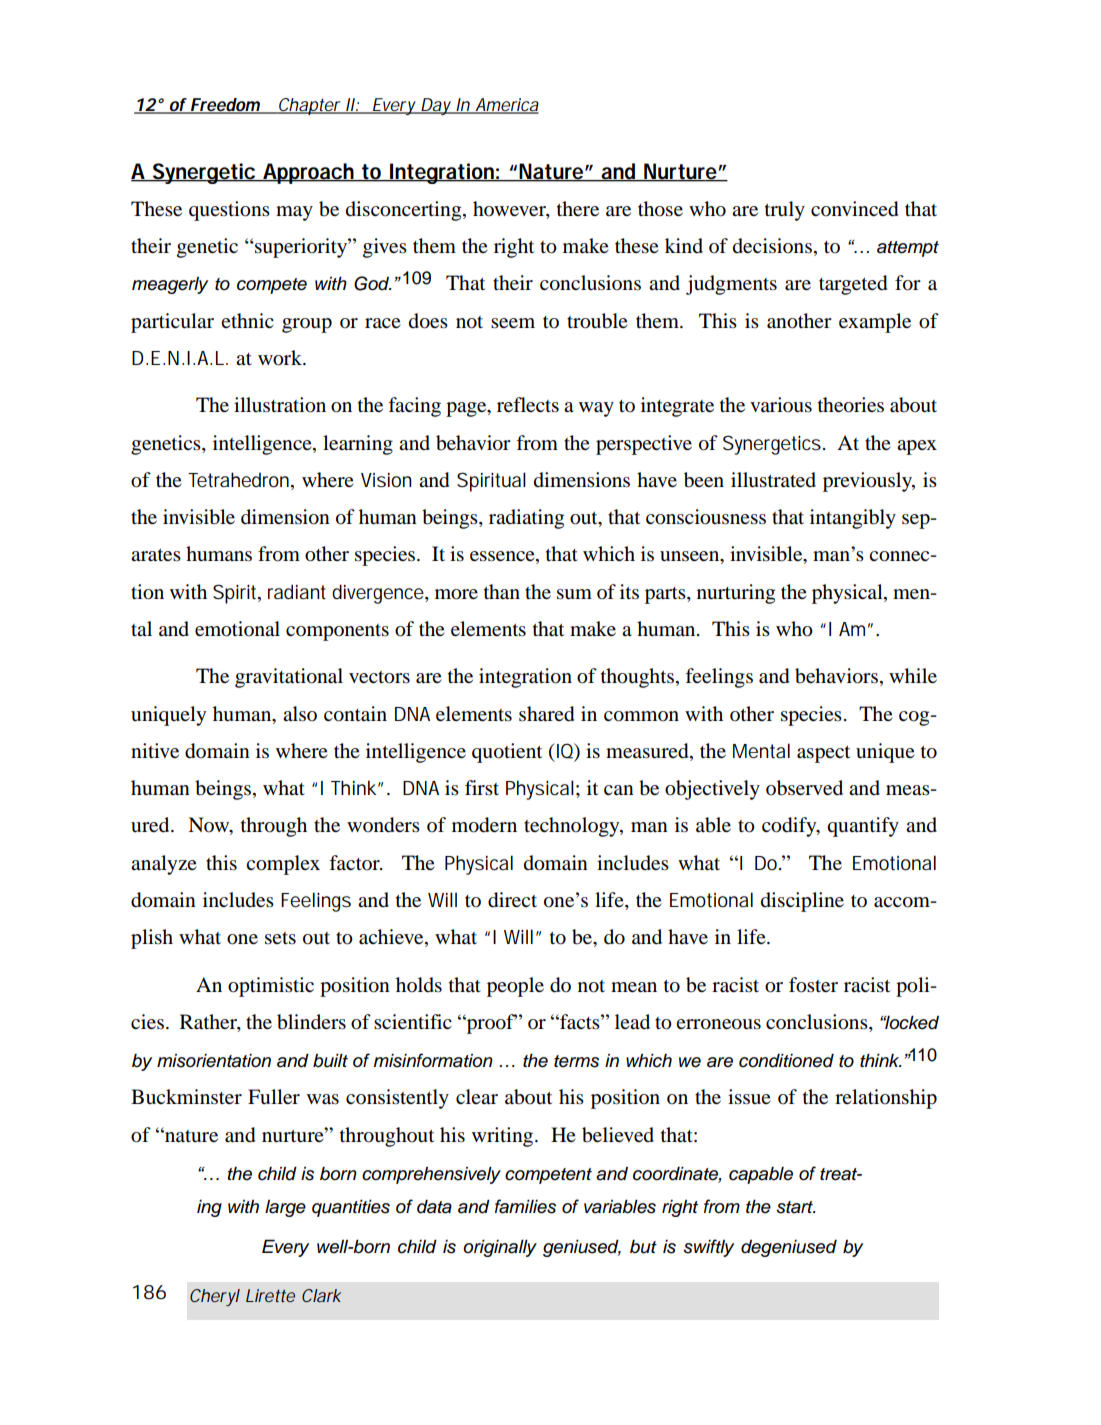 The image size is (1101, 1425). I want to click on people, so click(515, 987).
